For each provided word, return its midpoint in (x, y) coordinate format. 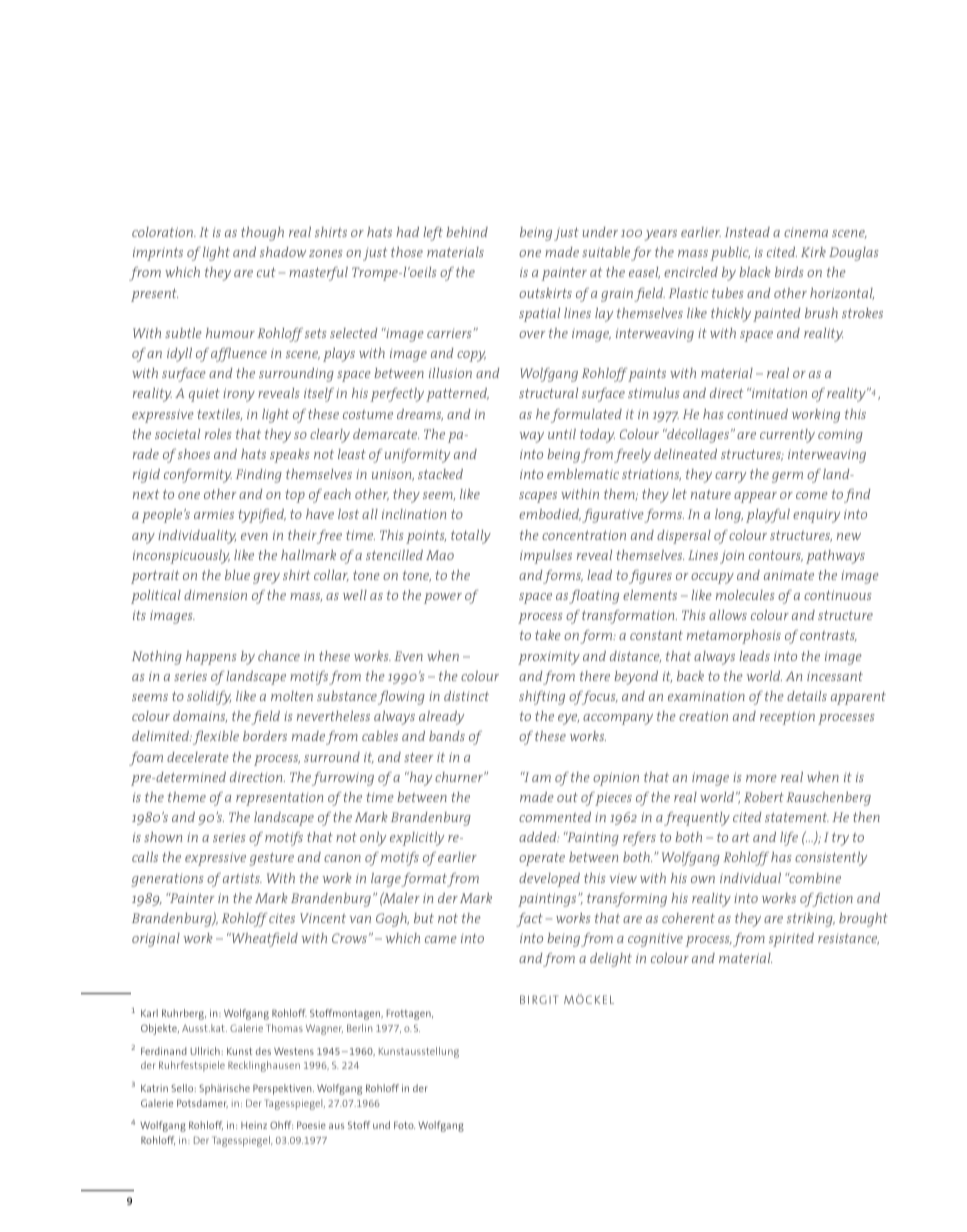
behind (467, 232)
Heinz (254, 1125)
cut (266, 272)
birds (789, 272)
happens (211, 658)
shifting (542, 698)
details (807, 696)
